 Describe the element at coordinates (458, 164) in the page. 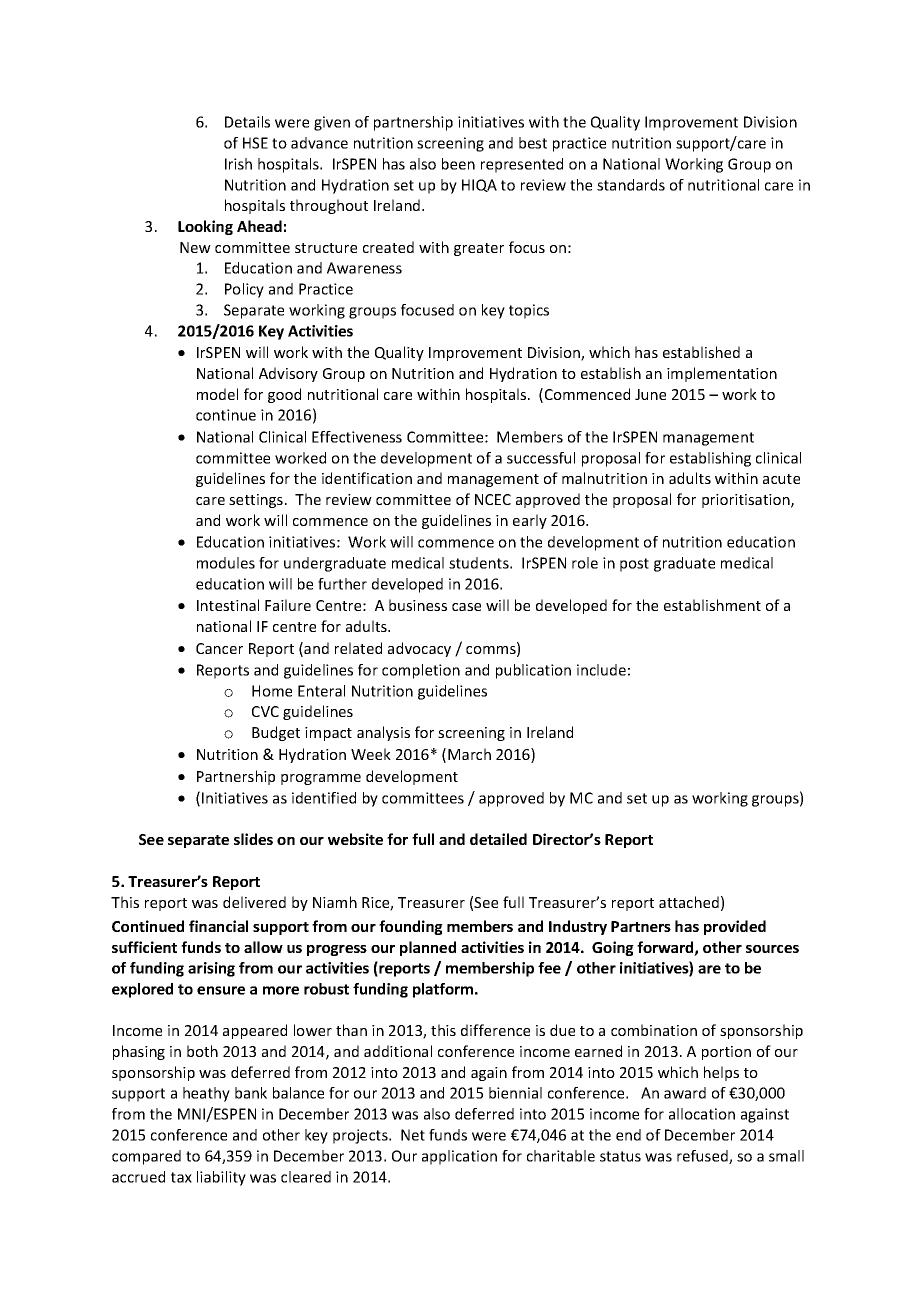

I see `been` at that location.
